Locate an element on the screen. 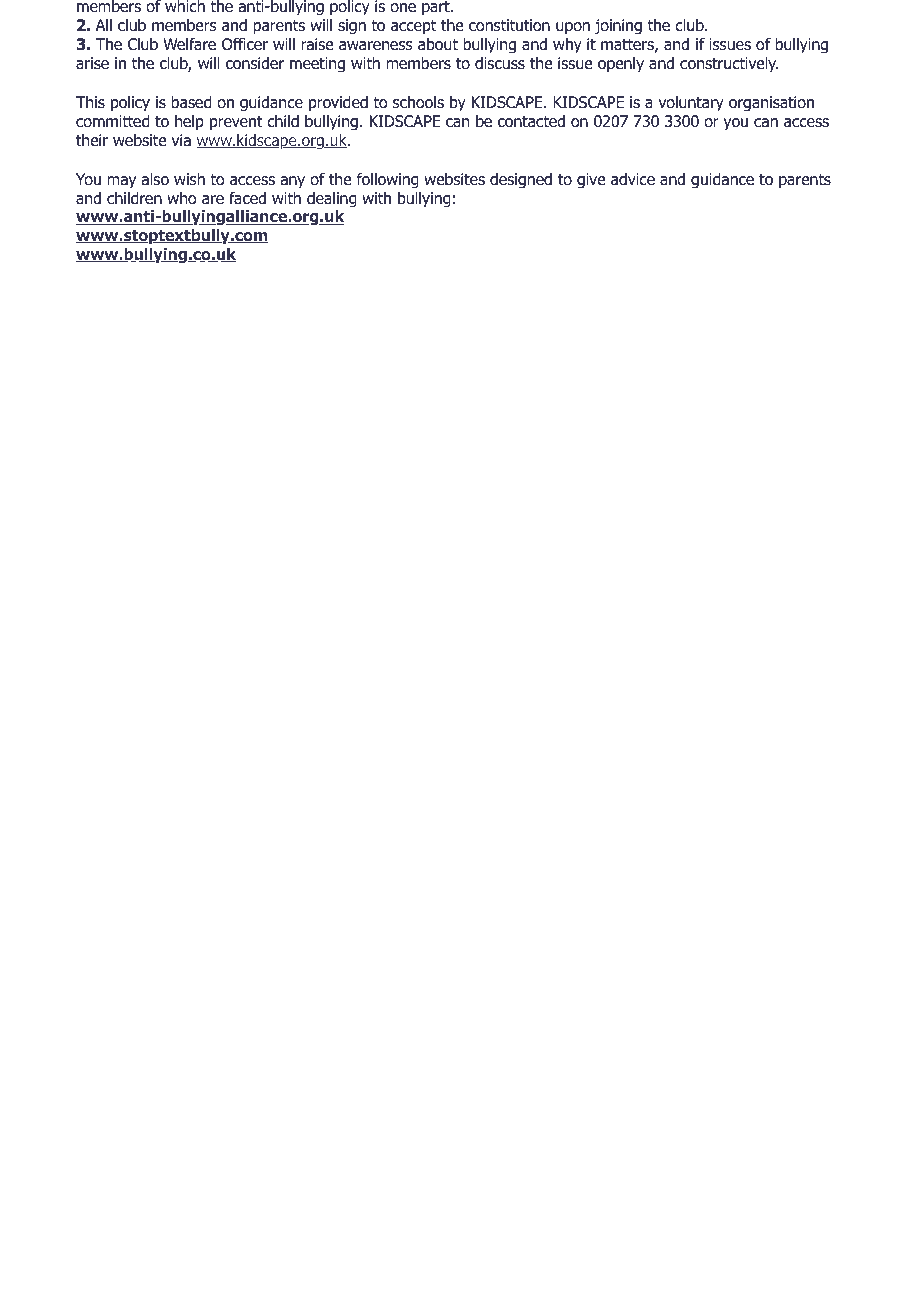 The height and width of the screenshot is (1308, 924). Welfare is located at coordinates (189, 44).
